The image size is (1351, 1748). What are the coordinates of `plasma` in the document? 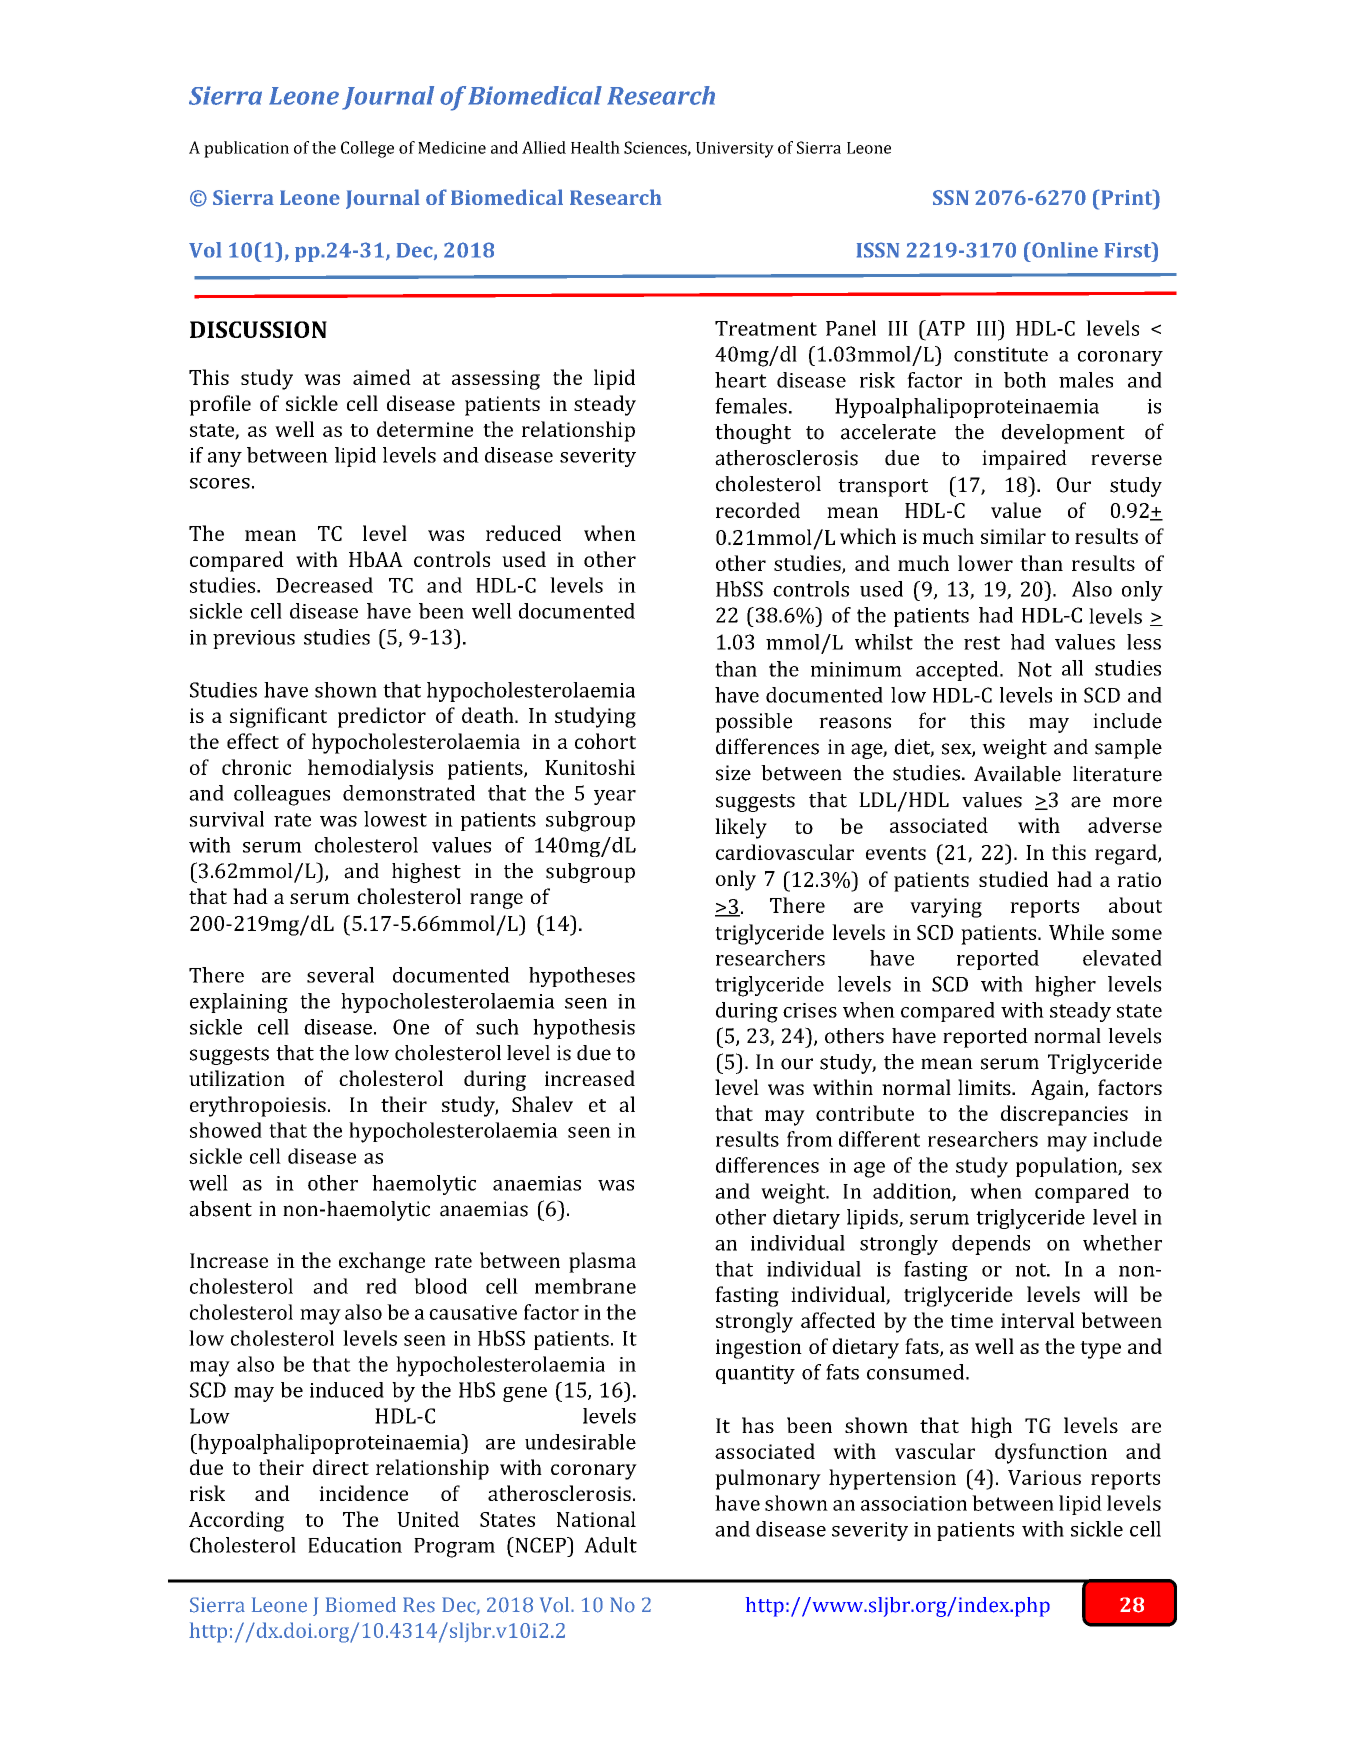 It's located at (602, 1262).
